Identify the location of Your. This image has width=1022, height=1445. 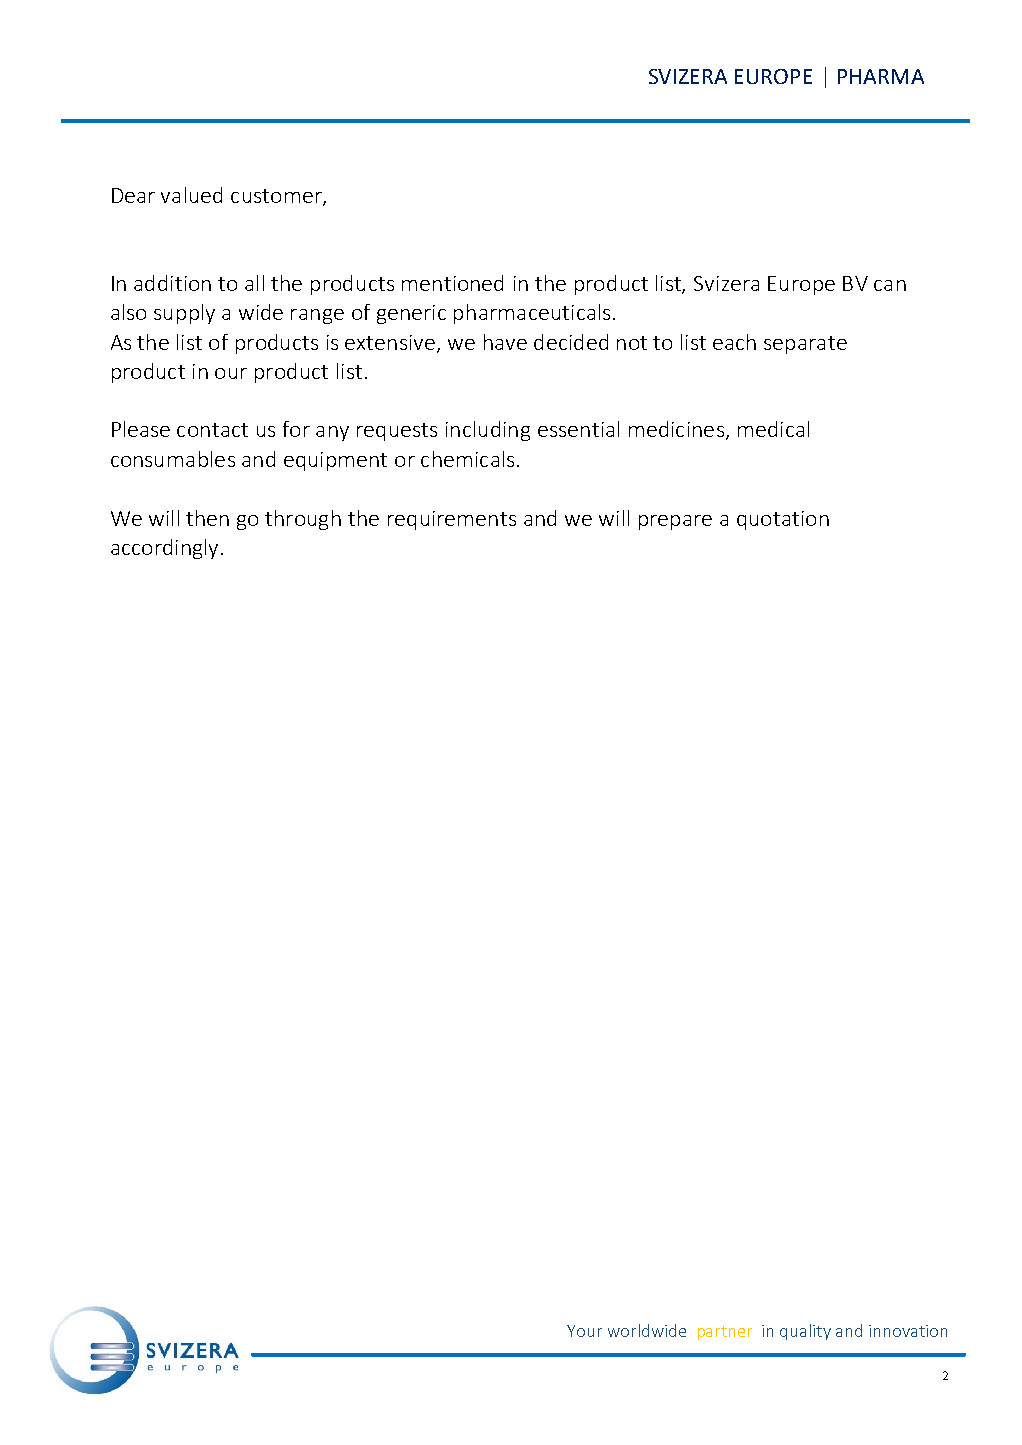
(584, 1331).
